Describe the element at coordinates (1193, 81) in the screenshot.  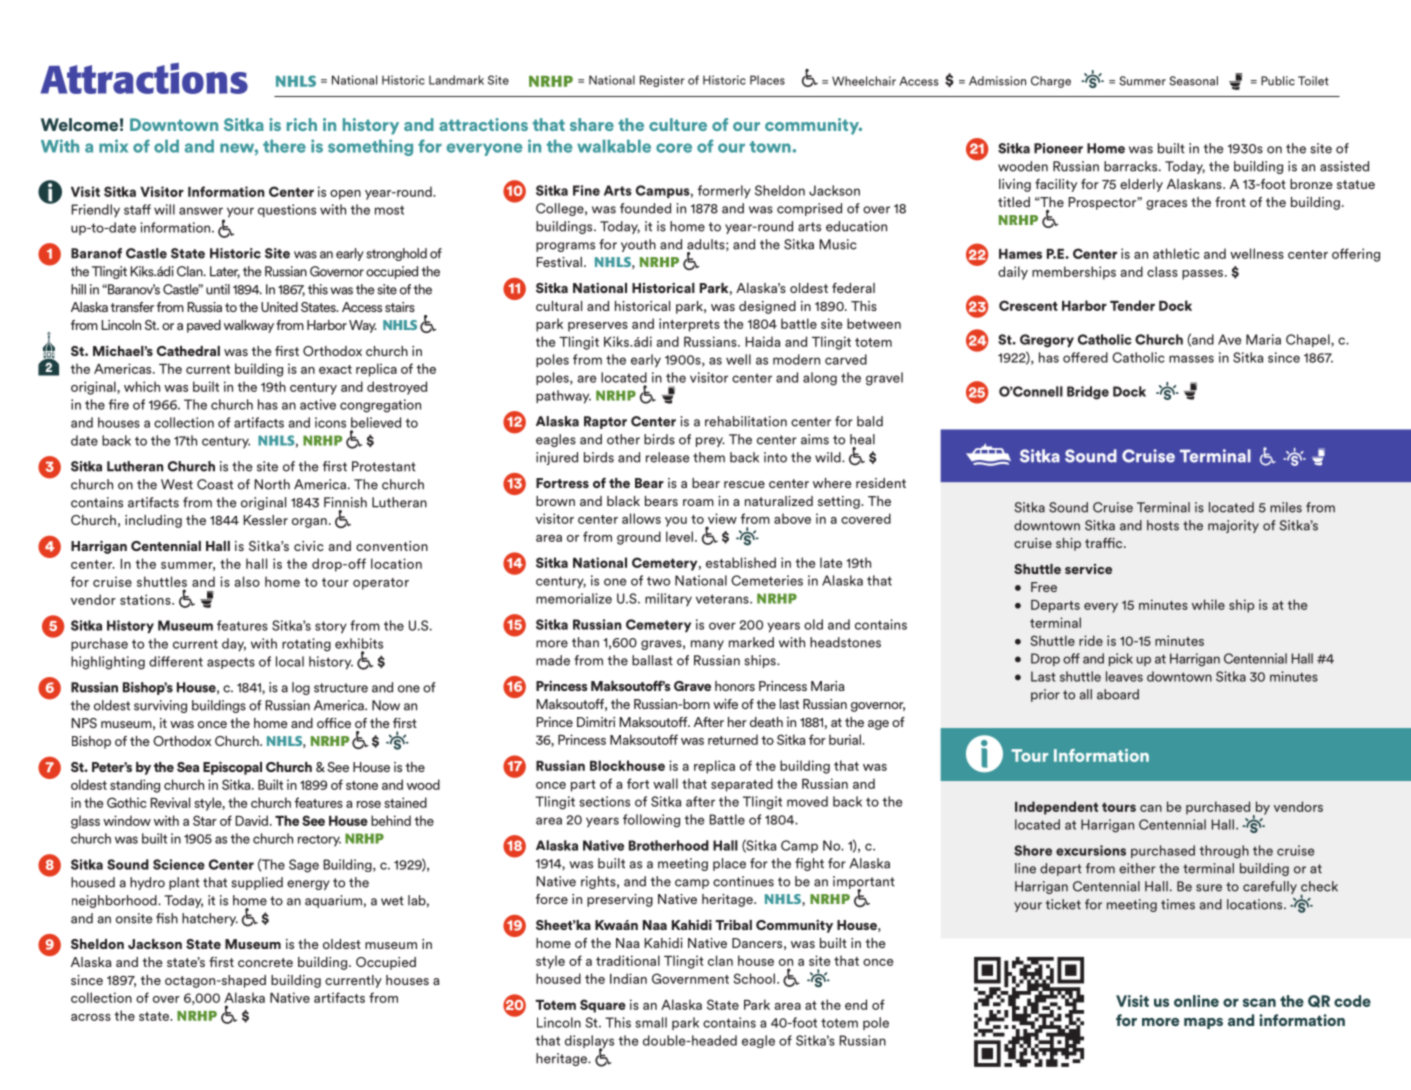
I see `Seasonal` at that location.
